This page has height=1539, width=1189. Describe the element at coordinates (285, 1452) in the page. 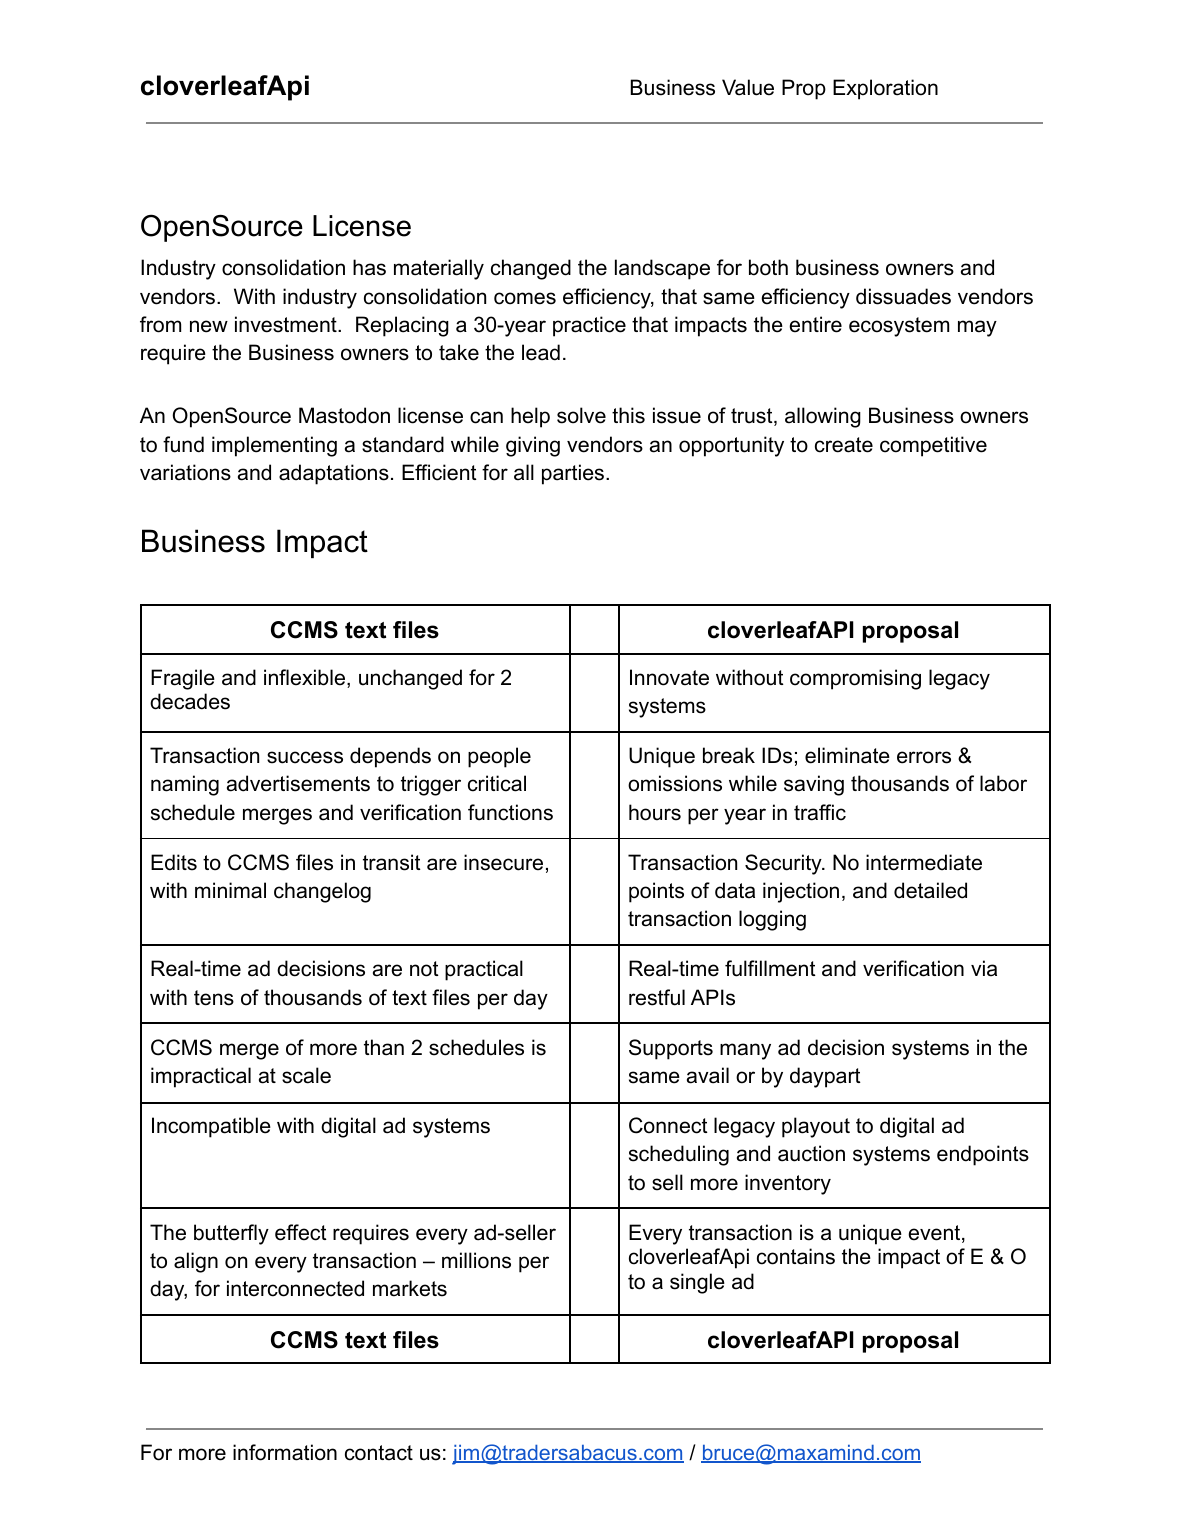

I see `information` at that location.
